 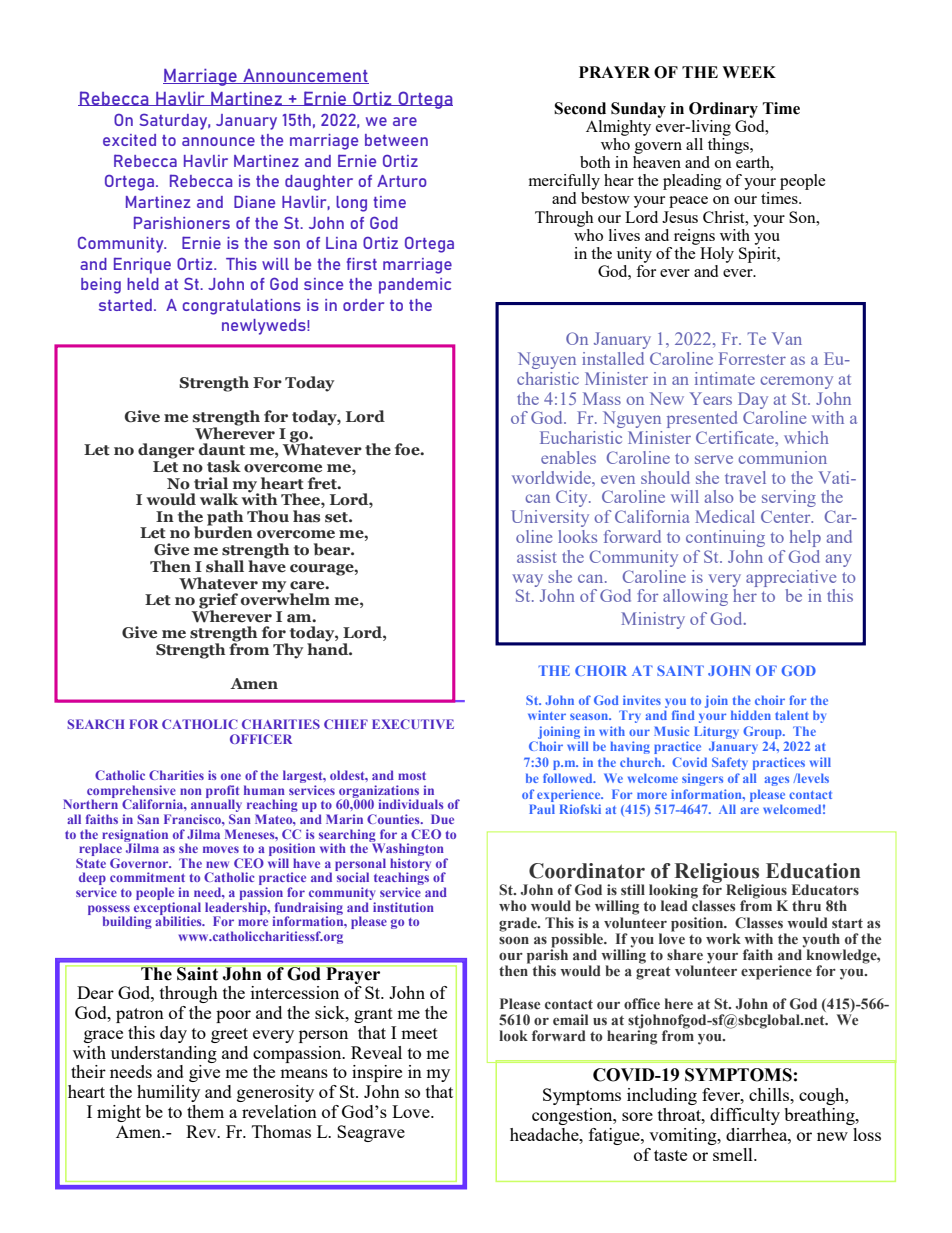 What do you see at coordinates (205, 1111) in the image?
I see `them` at bounding box center [205, 1111].
